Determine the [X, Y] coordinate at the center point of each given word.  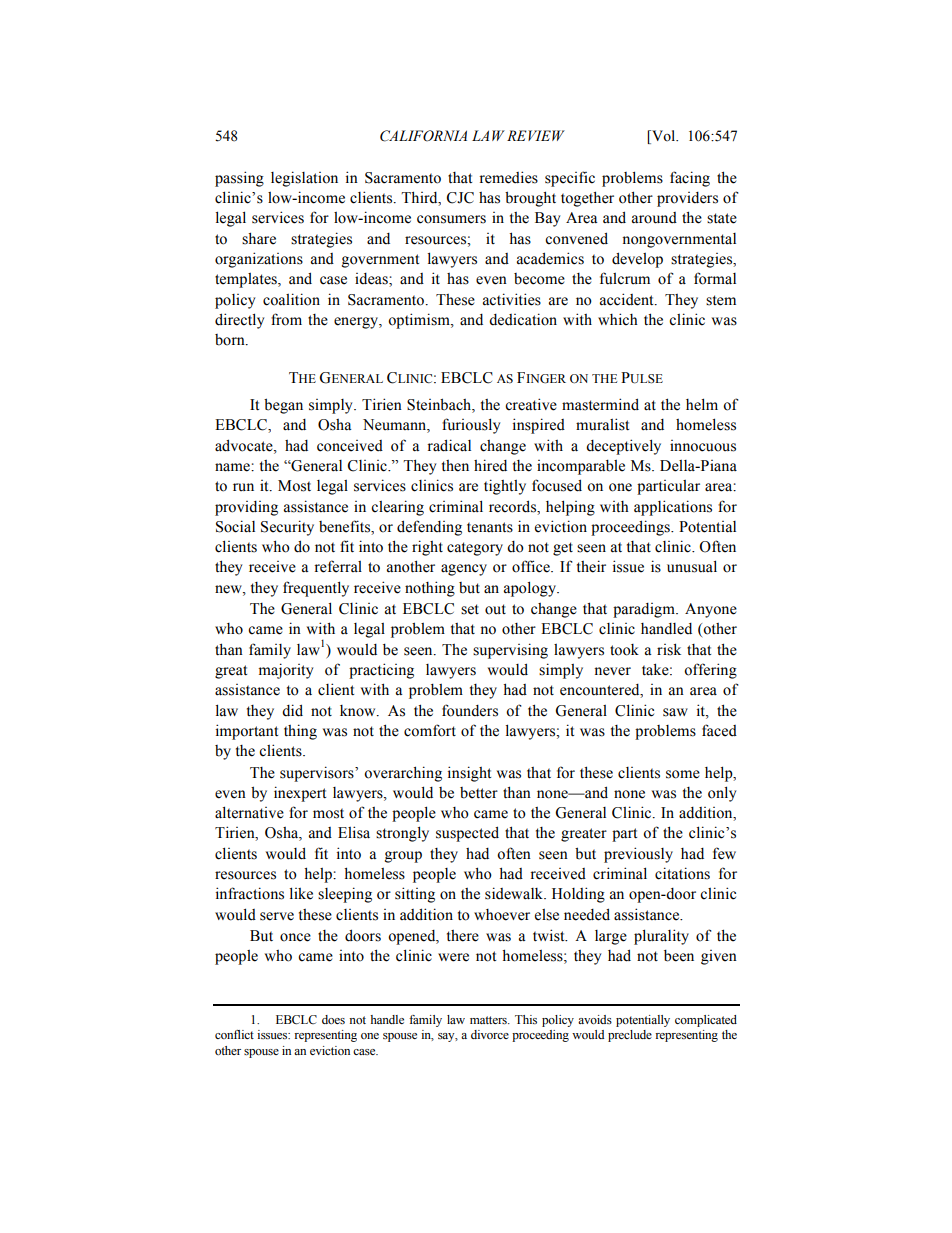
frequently [316, 589]
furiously [471, 426]
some [683, 774]
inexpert [300, 794]
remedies [508, 177]
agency [464, 570]
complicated [706, 1021]
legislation [304, 179]
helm [702, 404]
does [333, 1020]
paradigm [645, 610]
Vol [664, 137]
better [479, 793]
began [283, 406]
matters [489, 1020]
